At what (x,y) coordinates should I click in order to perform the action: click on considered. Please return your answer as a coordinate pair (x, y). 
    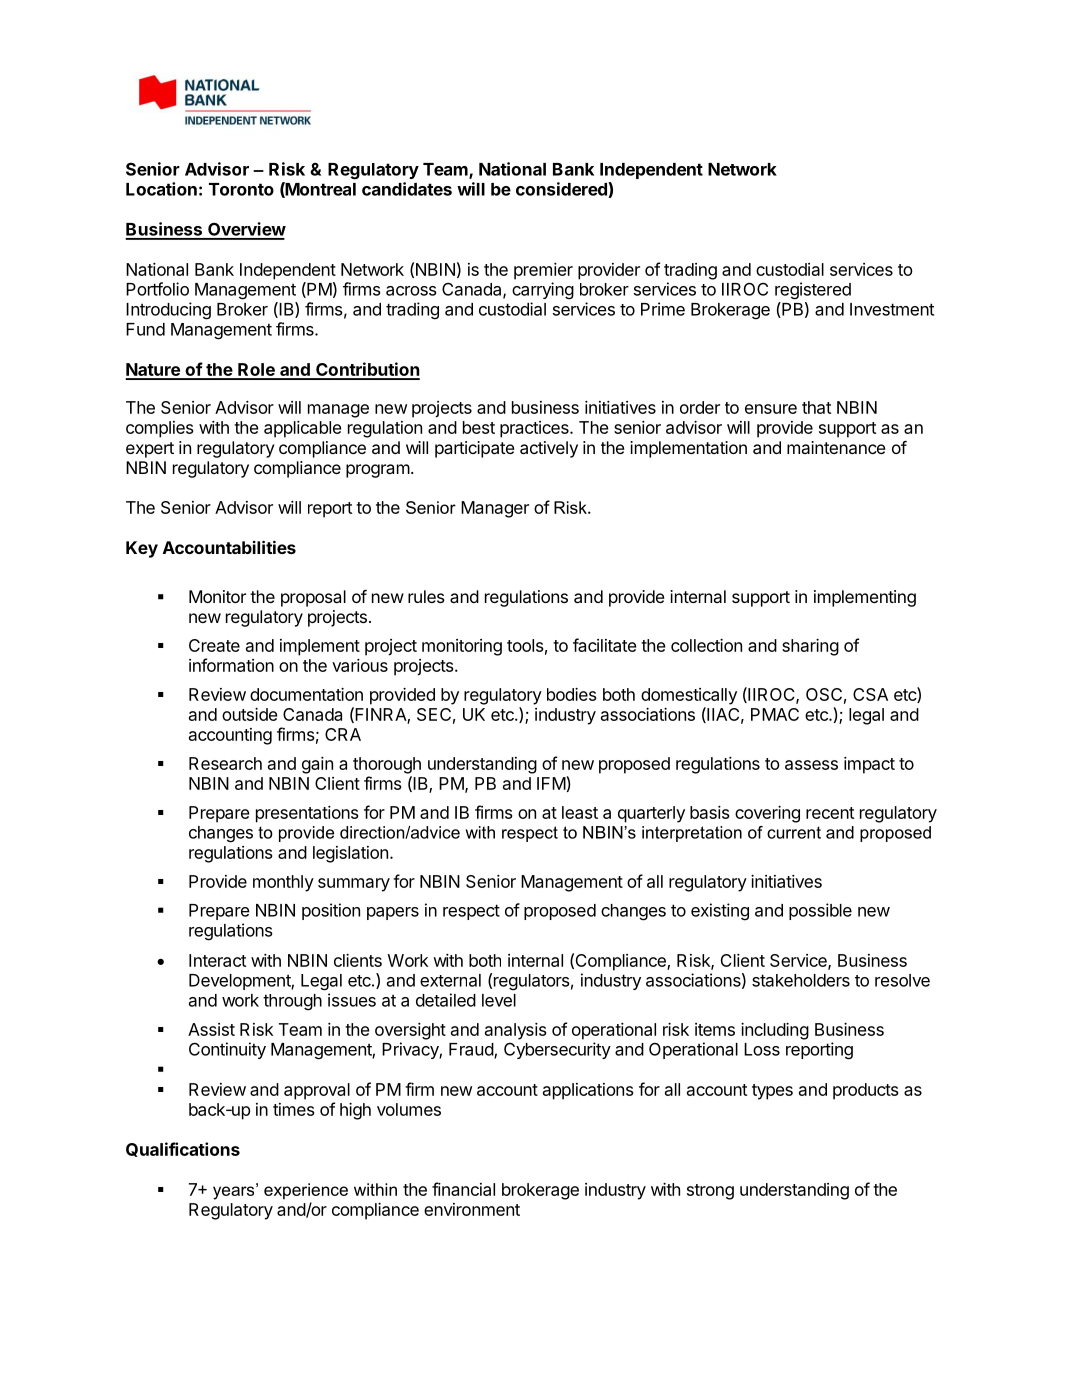
    Looking at the image, I should click on (562, 190).
